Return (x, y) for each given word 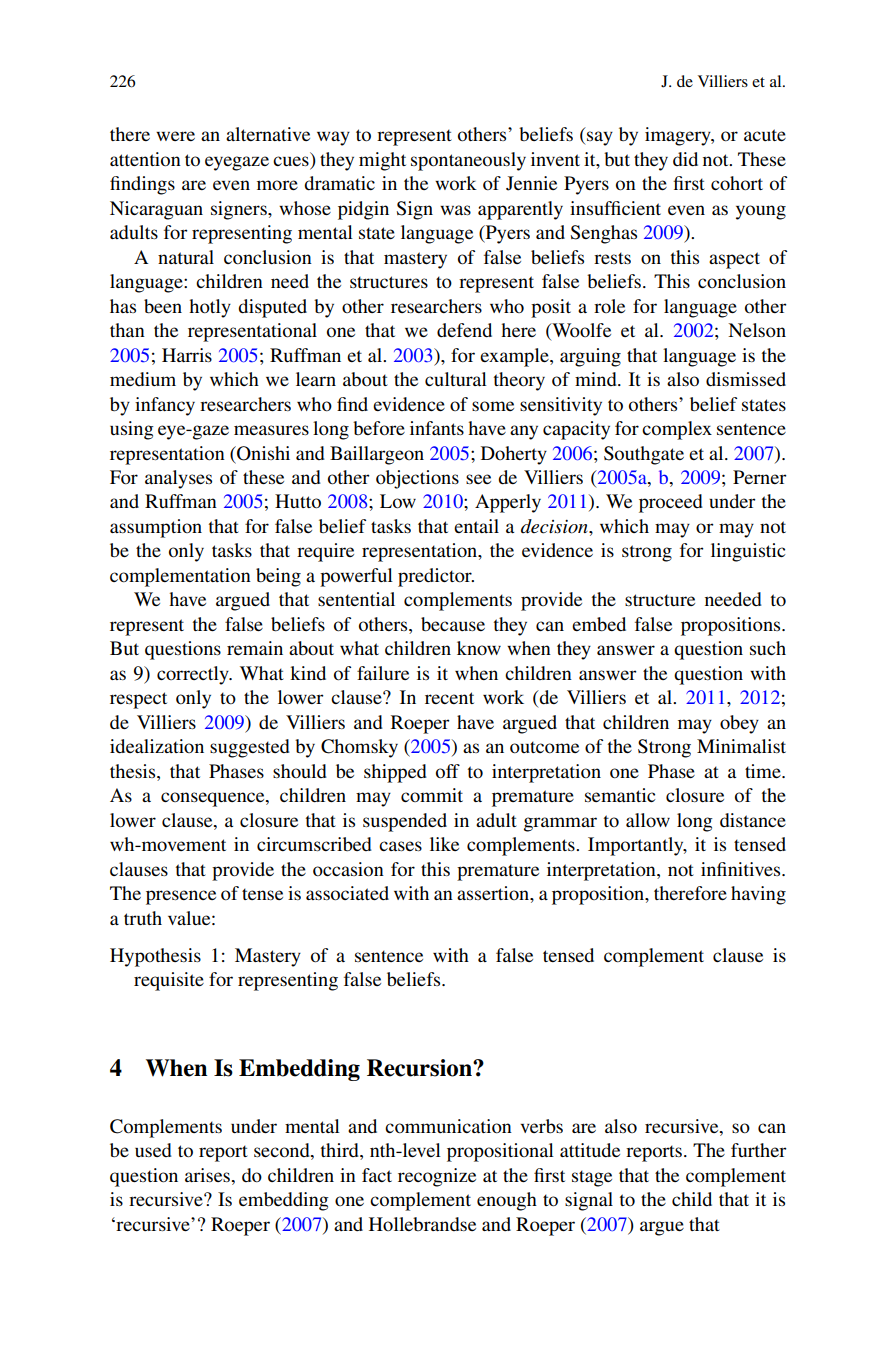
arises (207, 1175)
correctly (194, 675)
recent (449, 698)
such (768, 648)
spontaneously (468, 161)
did (685, 159)
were (175, 136)
